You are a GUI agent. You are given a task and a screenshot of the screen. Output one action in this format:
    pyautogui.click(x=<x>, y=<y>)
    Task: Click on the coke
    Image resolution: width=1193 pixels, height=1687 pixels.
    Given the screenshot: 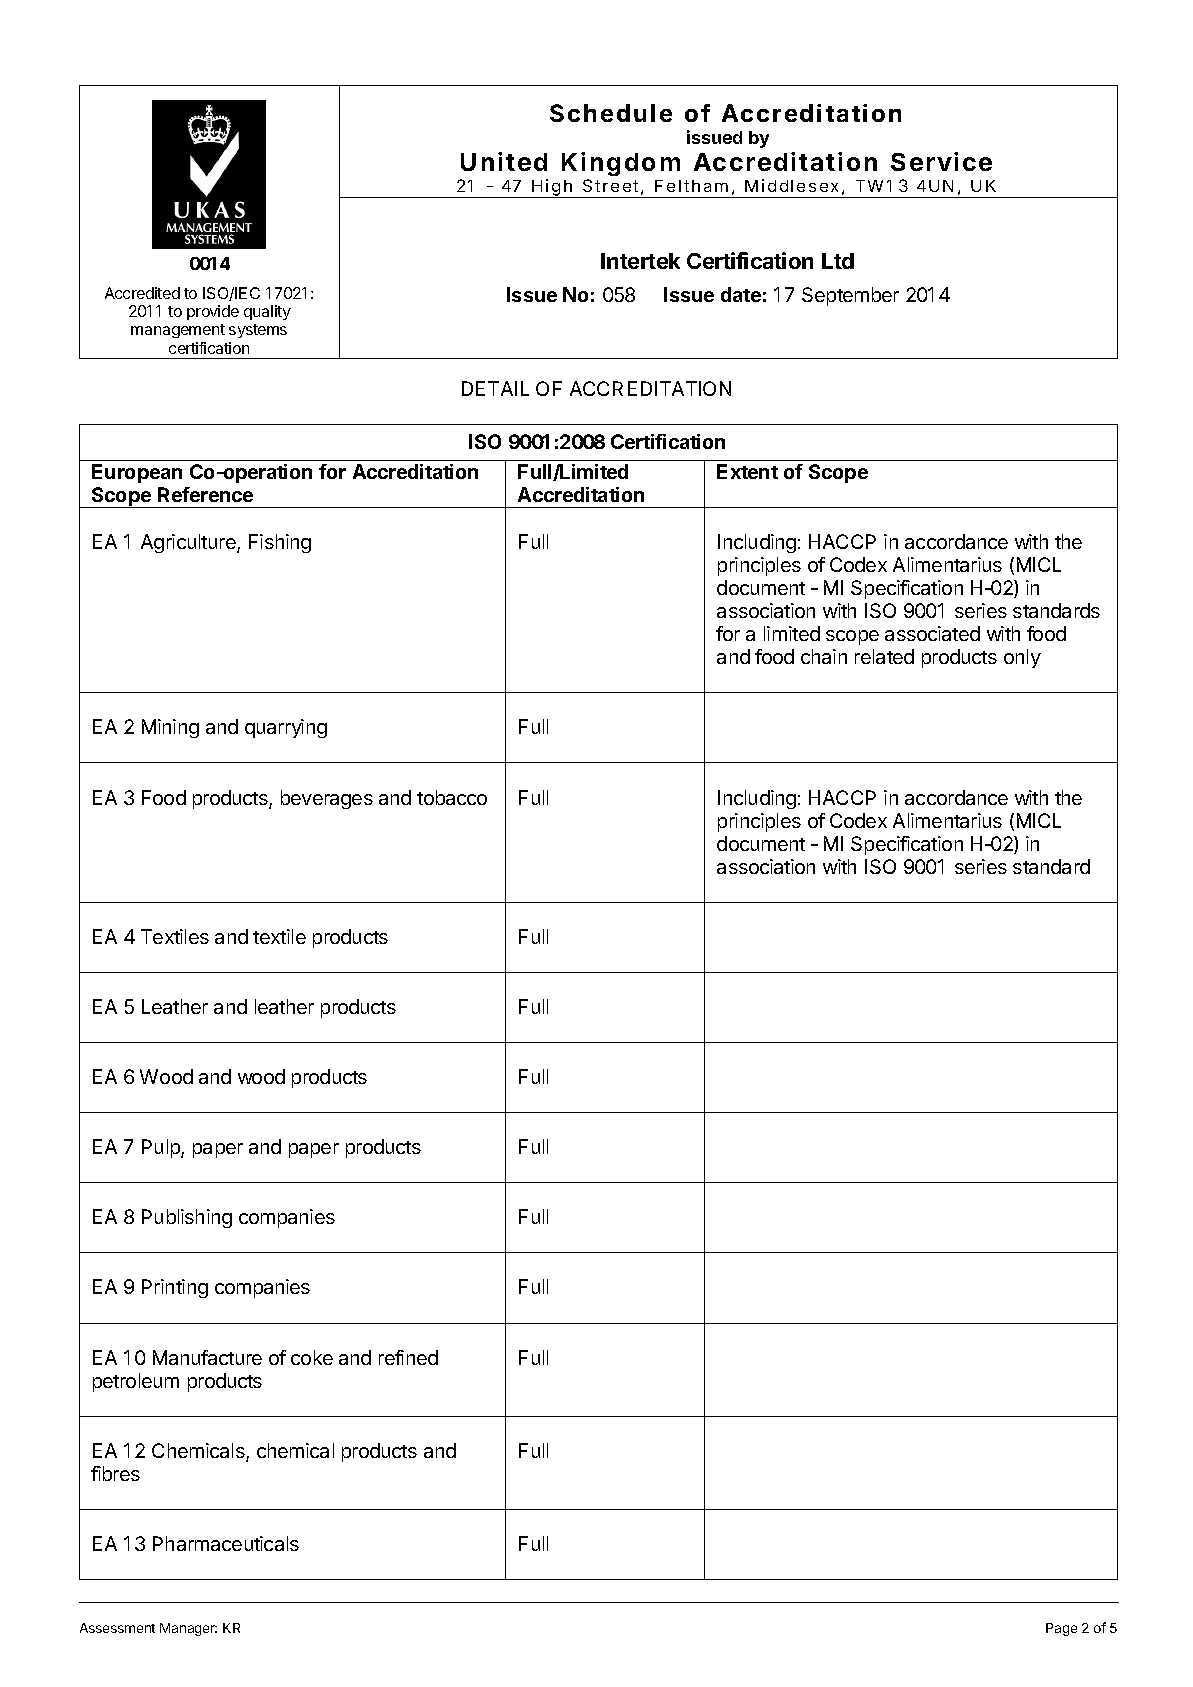 What is the action you would take?
    pyautogui.click(x=312, y=1357)
